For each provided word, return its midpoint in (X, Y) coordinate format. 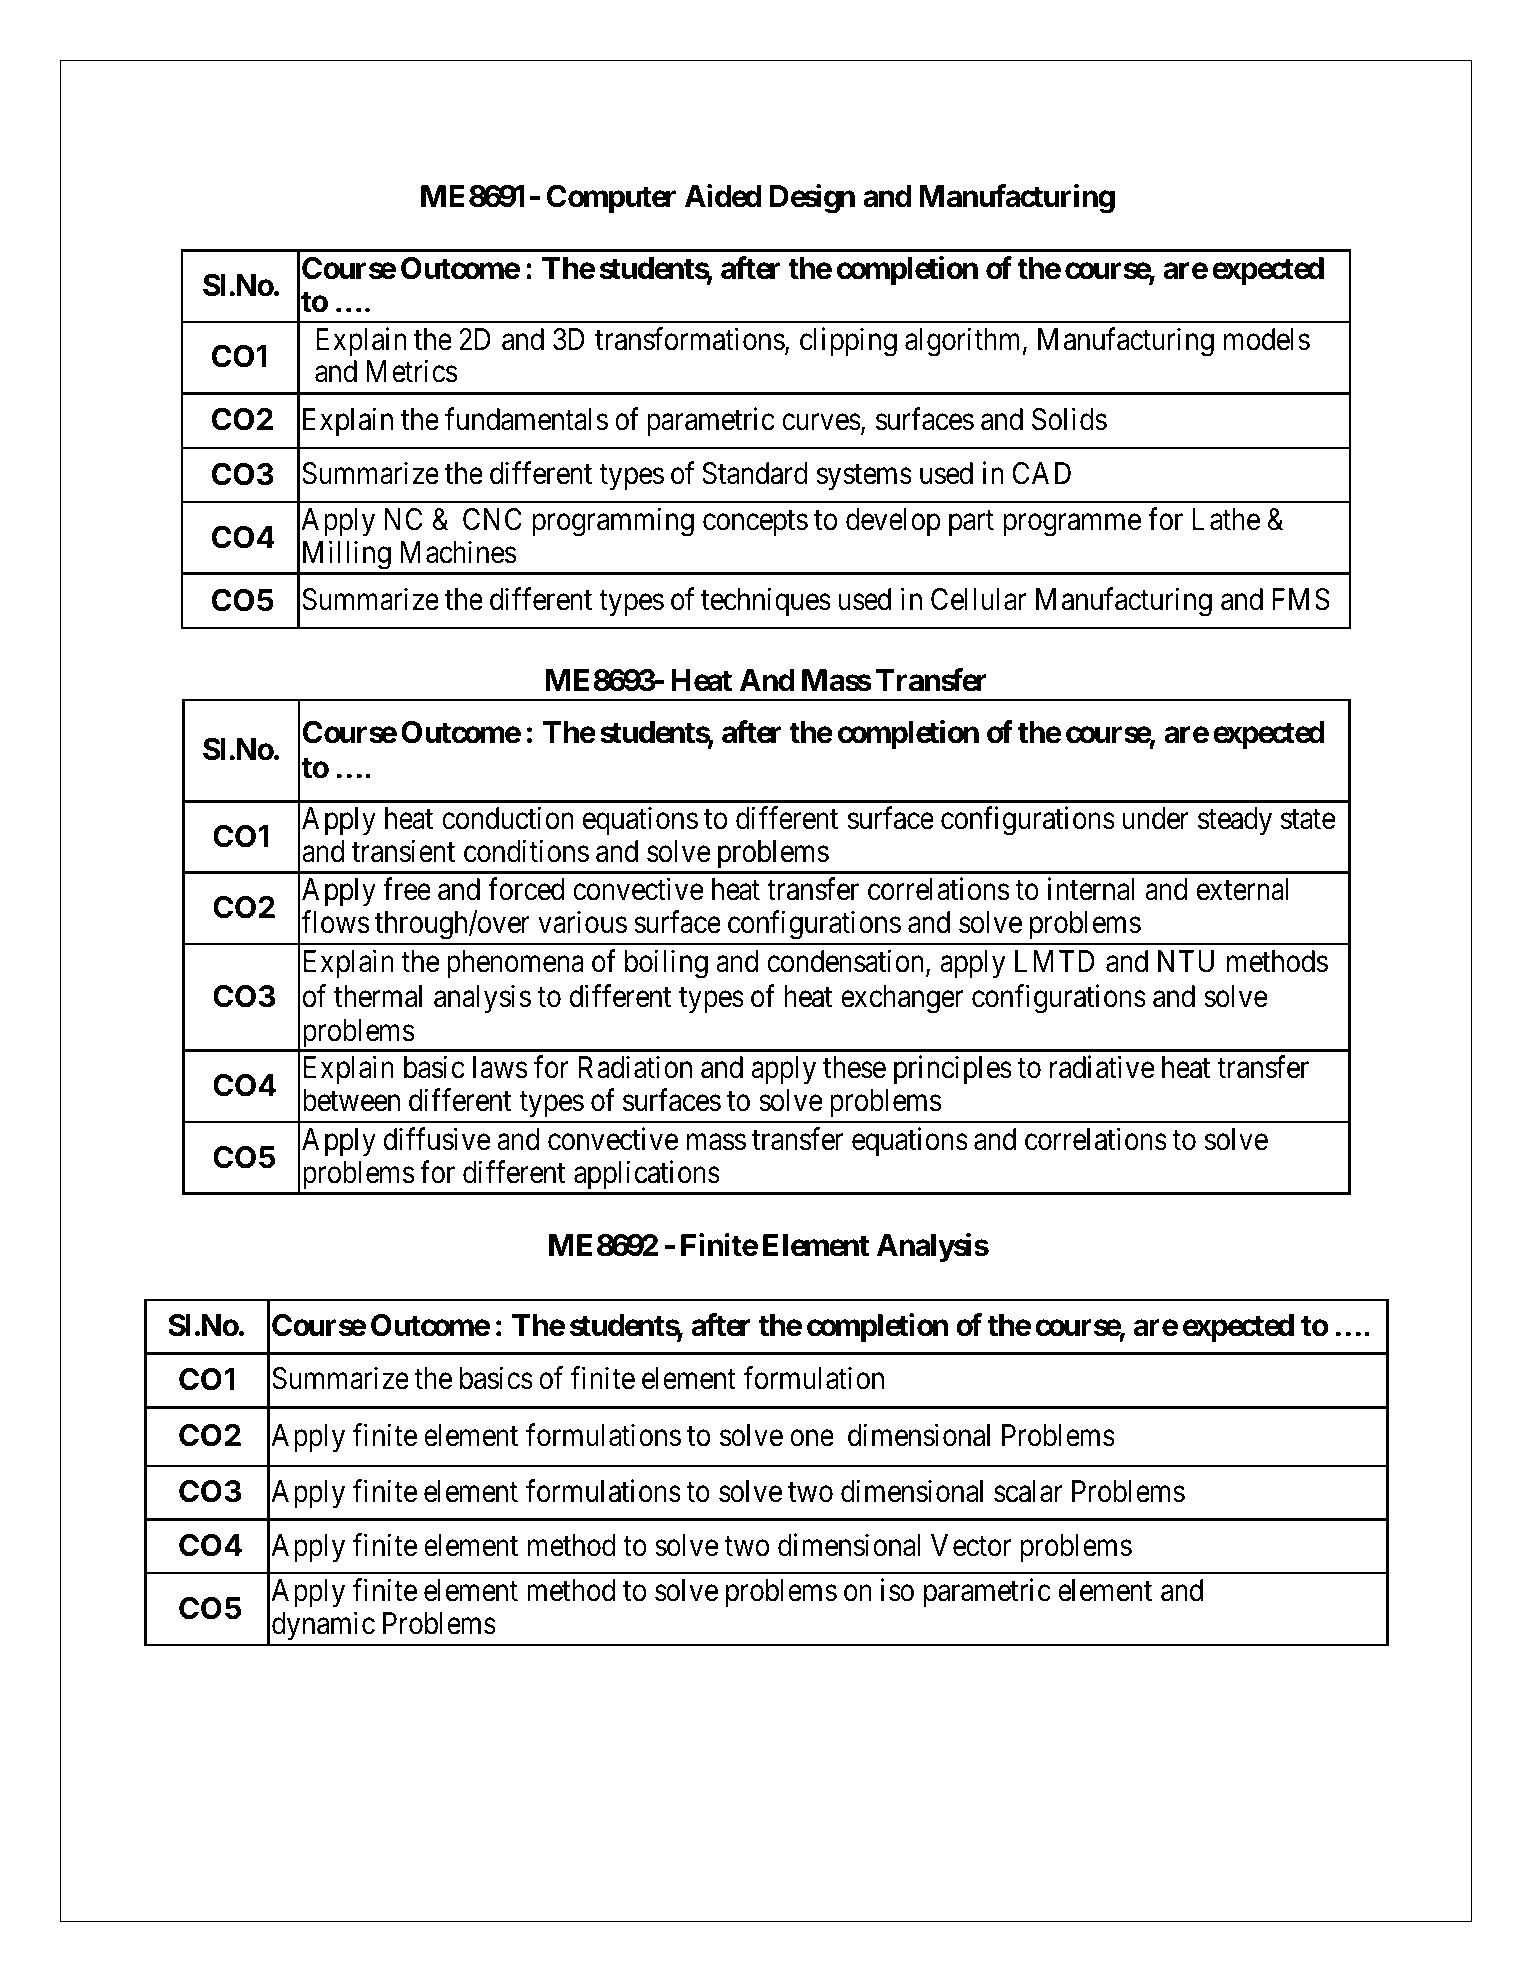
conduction (508, 818)
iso (897, 1590)
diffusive (437, 1139)
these (854, 1067)
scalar (1028, 1491)
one (812, 1438)
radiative (1102, 1067)
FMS (1301, 599)
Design (812, 199)
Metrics (412, 371)
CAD (1042, 473)
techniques (766, 602)
